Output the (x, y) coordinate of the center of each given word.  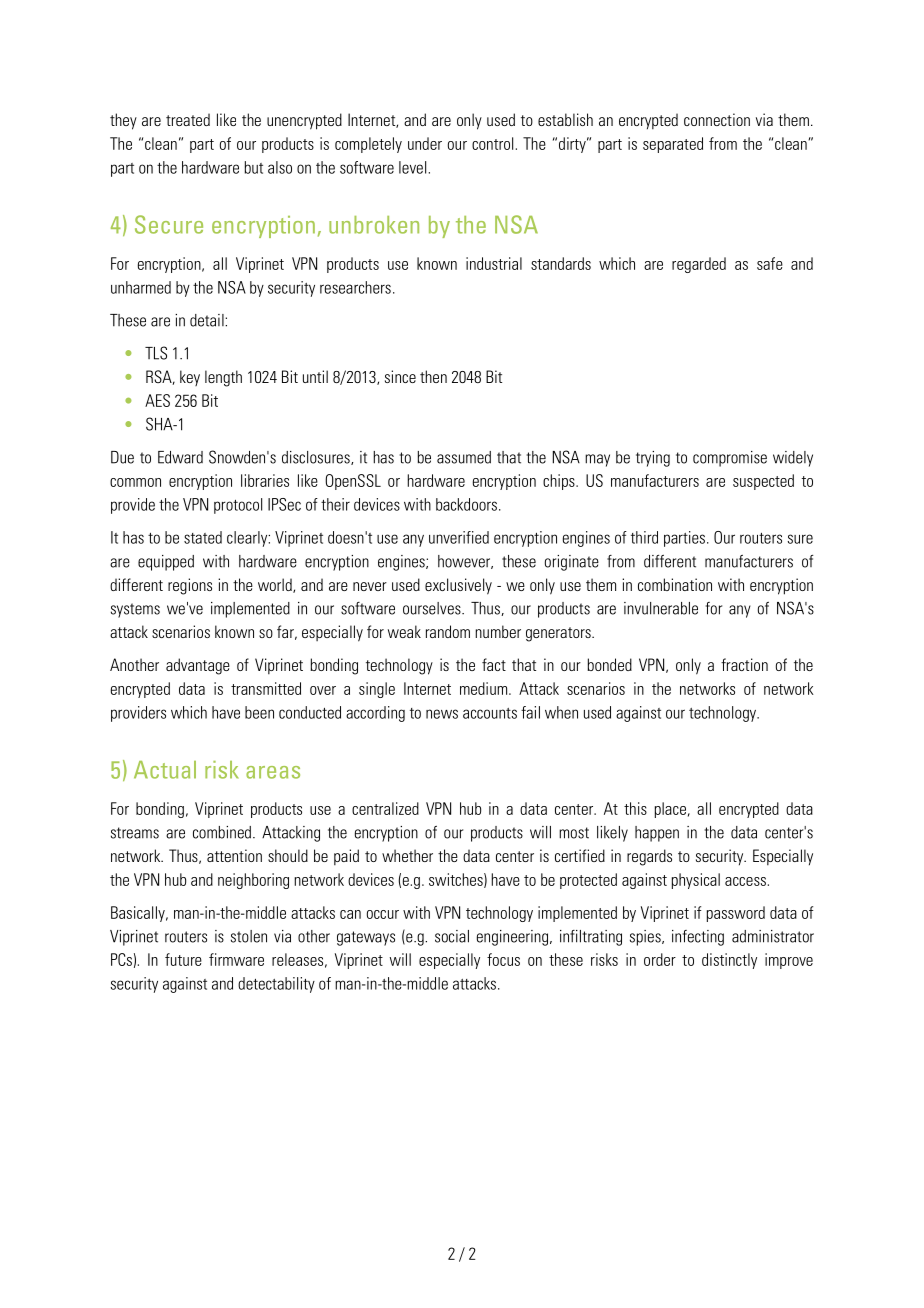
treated (188, 119)
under (425, 143)
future (183, 959)
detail (208, 320)
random (448, 631)
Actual (165, 770)
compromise (730, 459)
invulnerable (661, 608)
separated (673, 145)
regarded (699, 265)
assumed (464, 457)
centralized (385, 808)
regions (190, 586)
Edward (180, 457)
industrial (494, 263)
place (670, 810)
